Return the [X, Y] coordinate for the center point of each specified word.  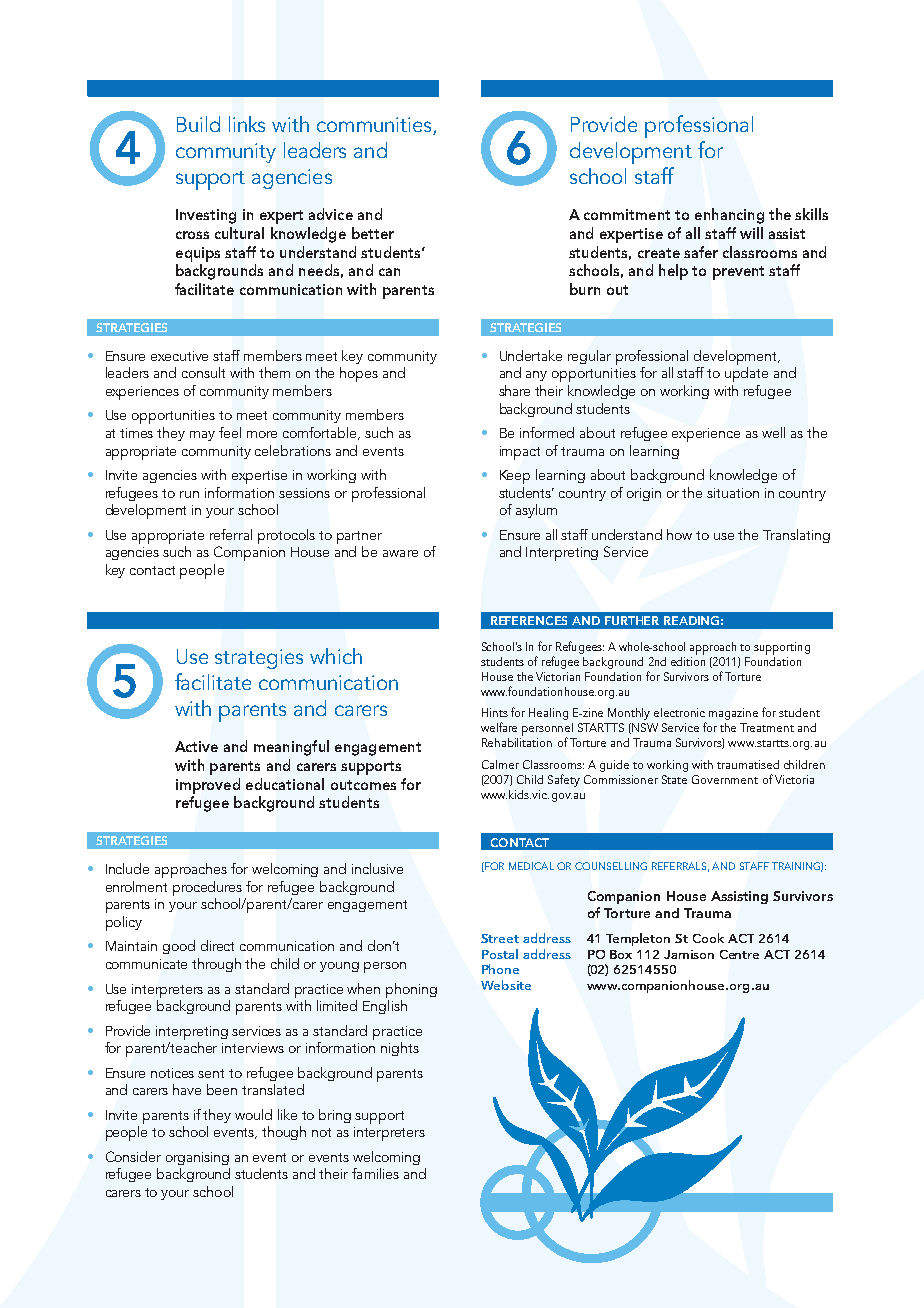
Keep [515, 477]
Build [198, 124]
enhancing [729, 216]
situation [733, 493]
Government [725, 779]
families [375, 1173]
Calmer [500, 764]
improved [208, 786]
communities [375, 126]
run [189, 494]
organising [197, 1158]
